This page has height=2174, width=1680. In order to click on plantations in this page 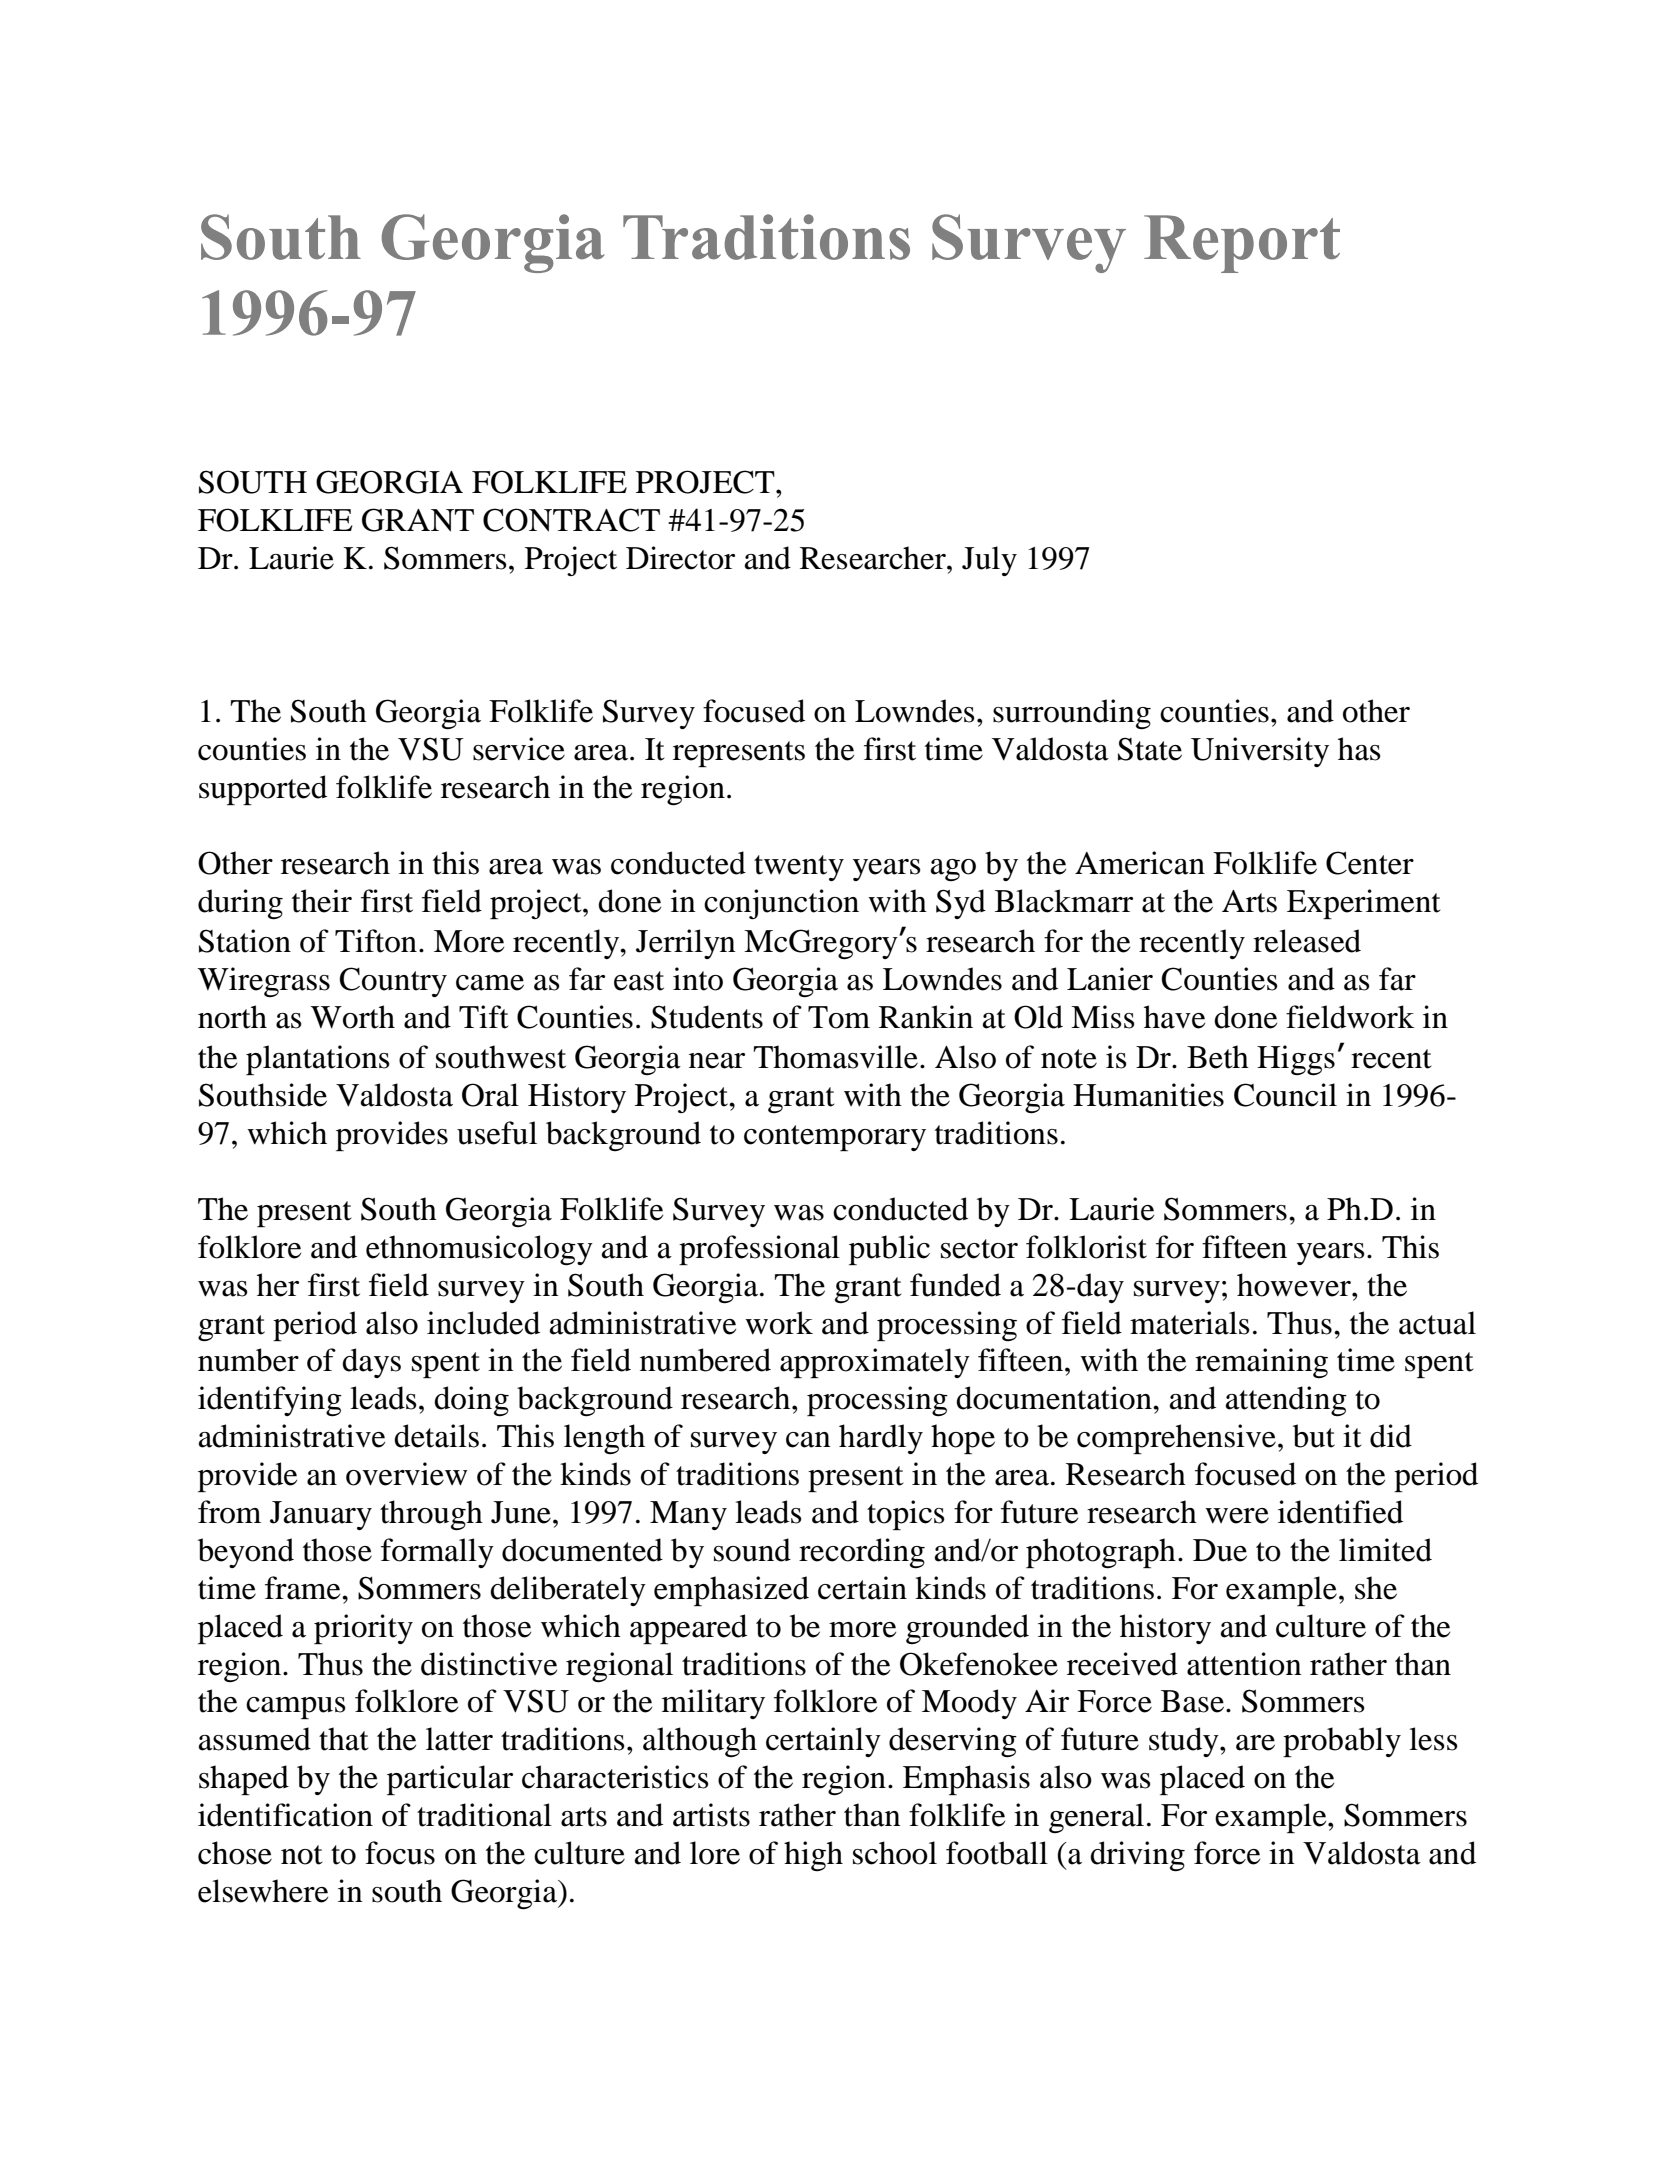, I will do `click(318, 1060)`.
